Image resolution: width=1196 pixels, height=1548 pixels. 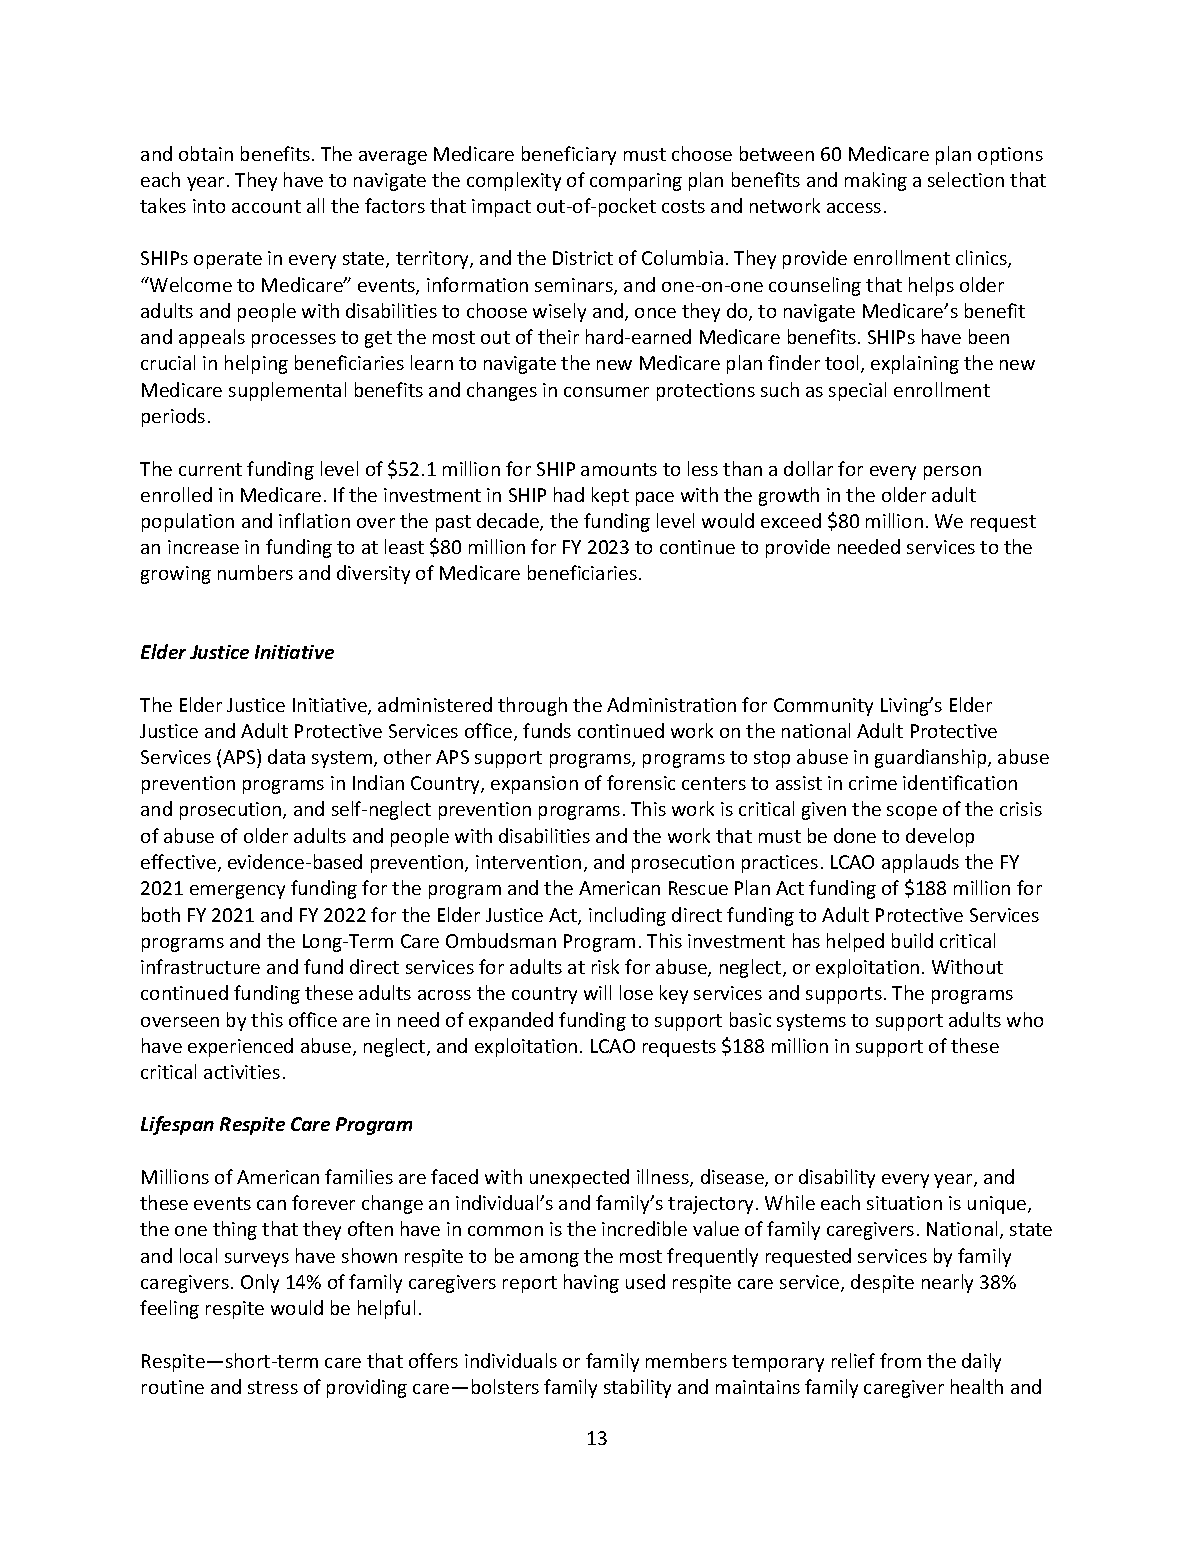 What do you see at coordinates (242, 1072) in the screenshot?
I see `activities` at bounding box center [242, 1072].
